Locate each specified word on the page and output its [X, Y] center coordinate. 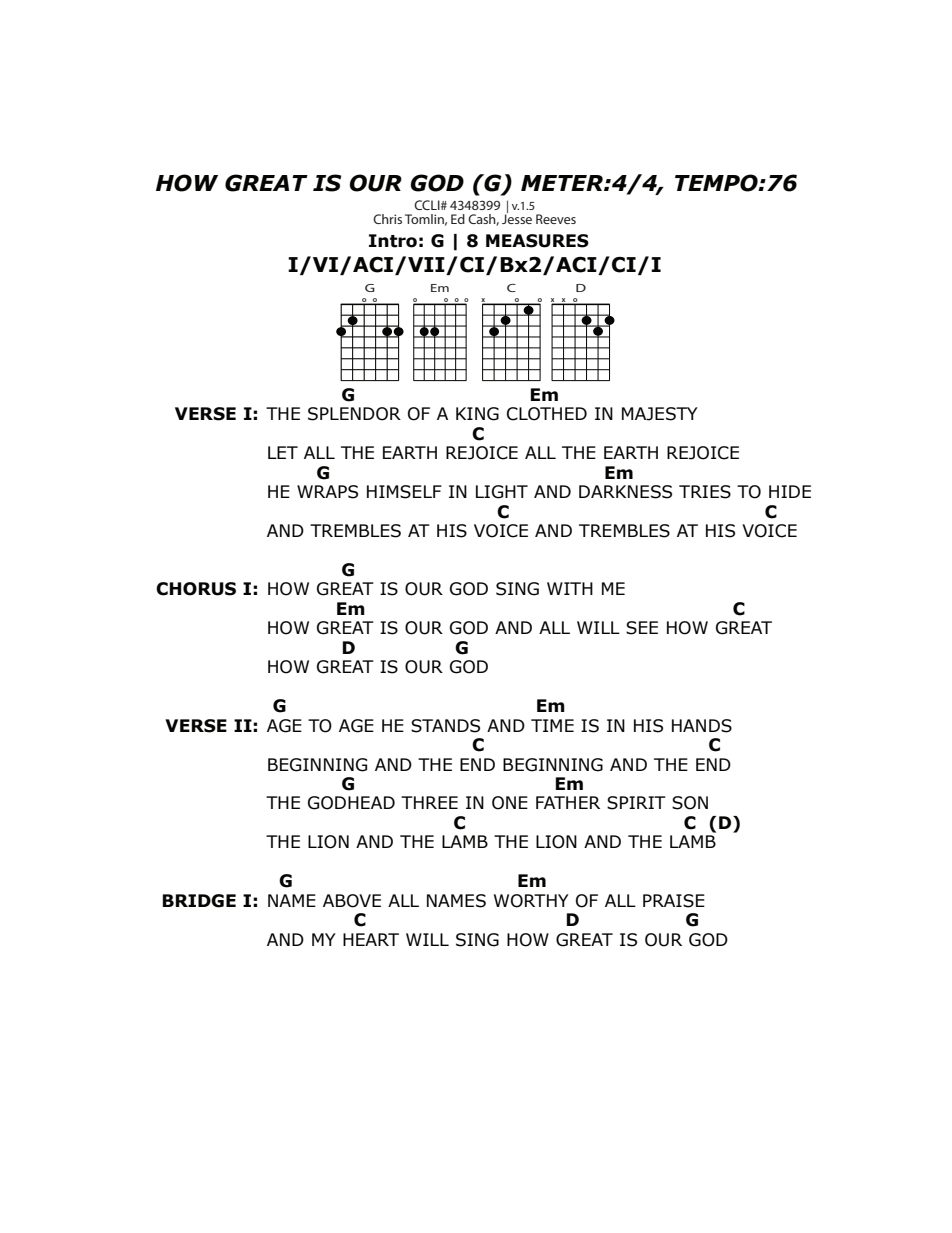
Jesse [517, 218]
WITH [570, 588]
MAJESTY [660, 414]
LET [283, 452]
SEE [642, 628]
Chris [387, 219]
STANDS [445, 726]
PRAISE [674, 901]
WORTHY [531, 901]
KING [477, 414]
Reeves [556, 219]
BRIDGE [199, 901]
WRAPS [327, 492]
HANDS [702, 726]
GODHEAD [351, 803]
